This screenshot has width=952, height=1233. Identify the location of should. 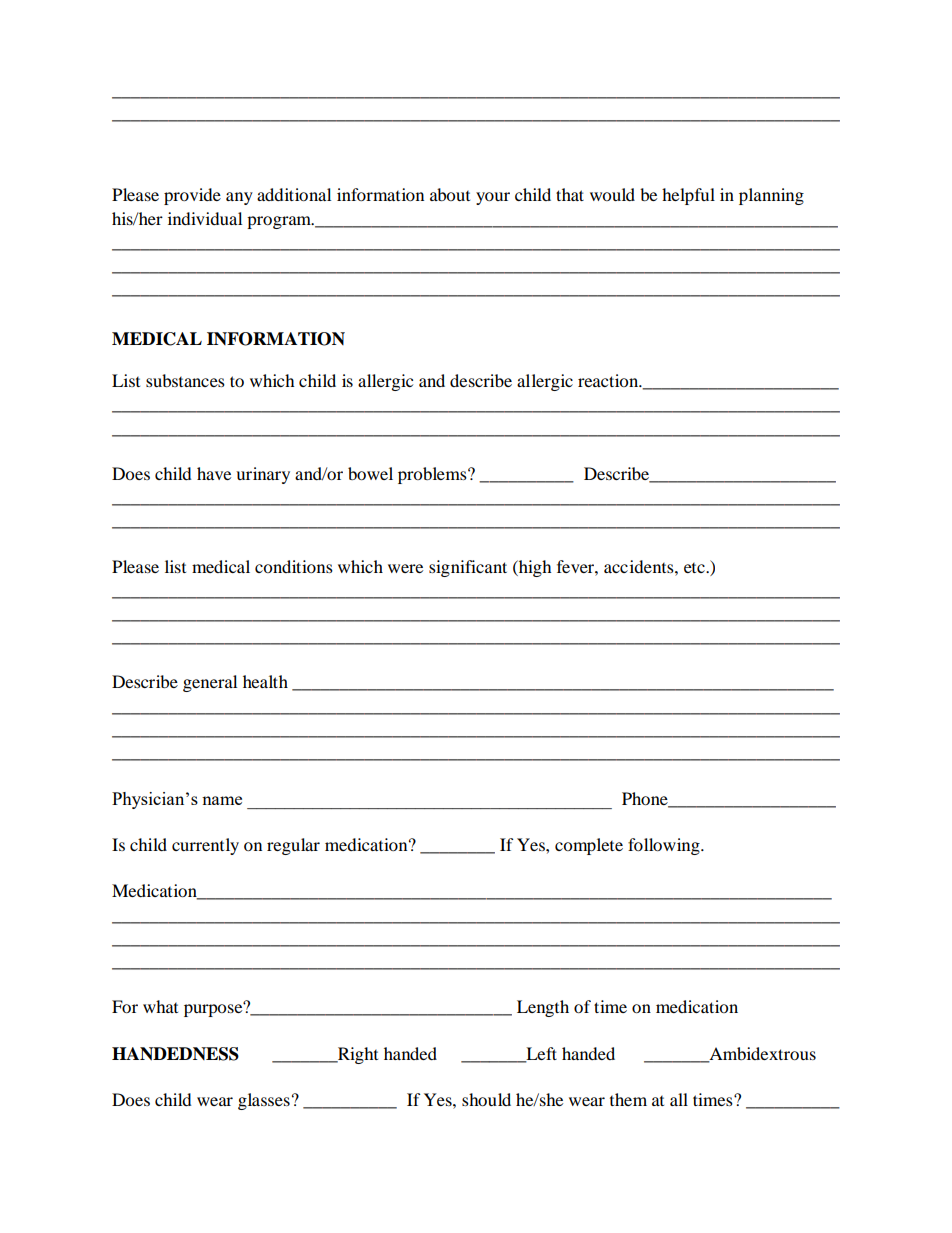
(486, 1099).
